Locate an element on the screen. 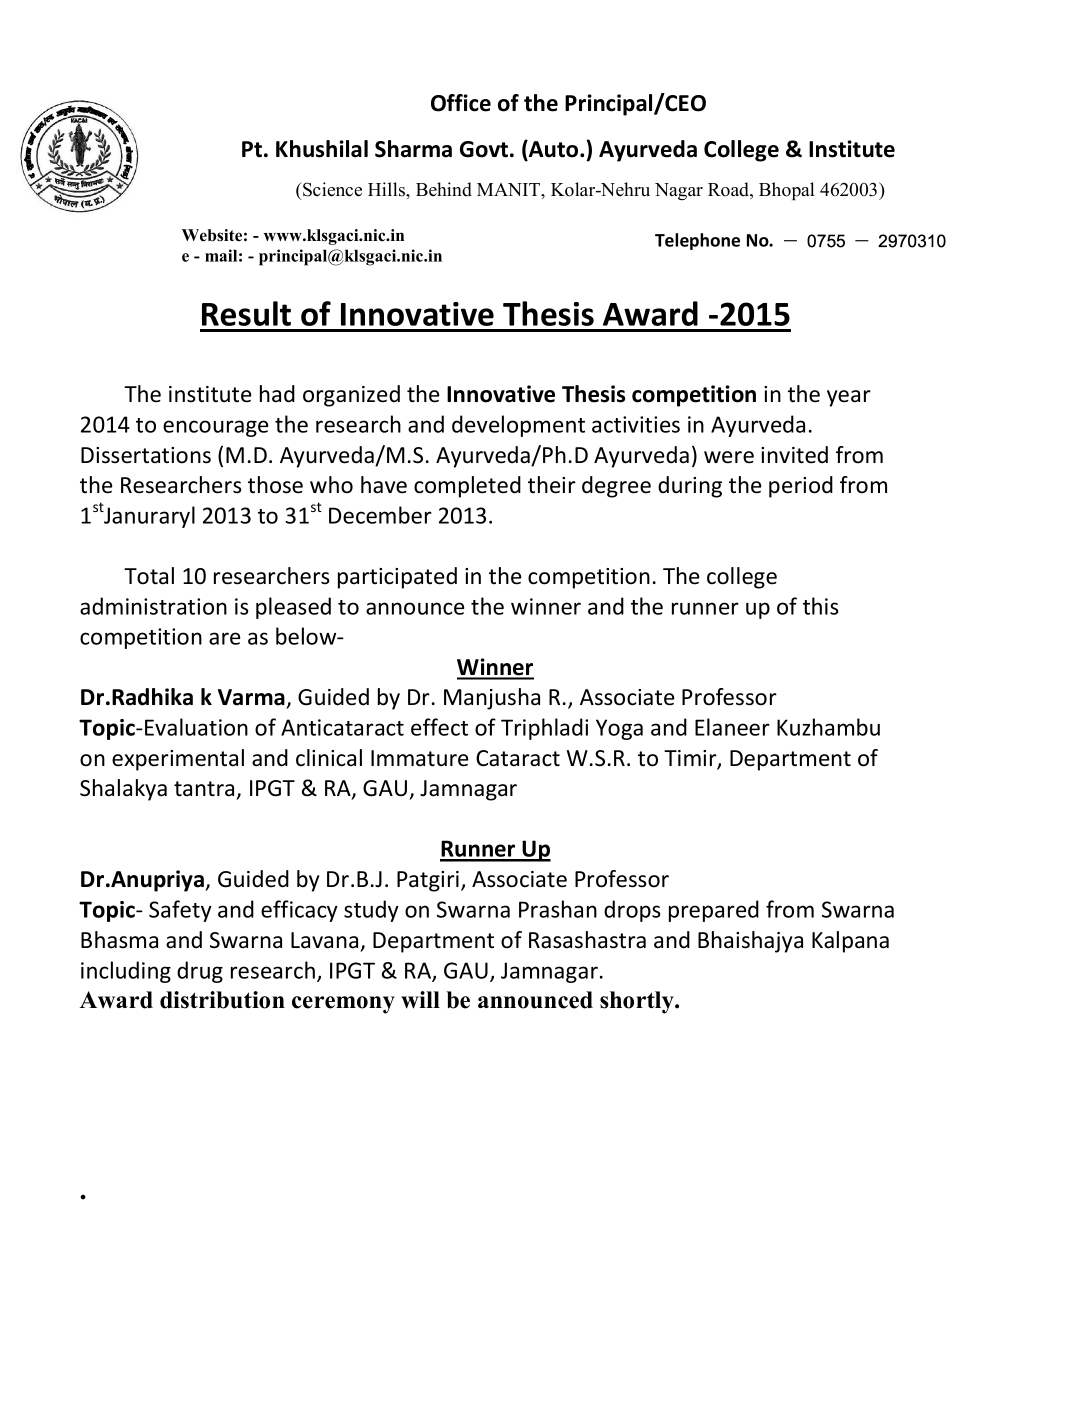  Office is located at coordinates (461, 103).
